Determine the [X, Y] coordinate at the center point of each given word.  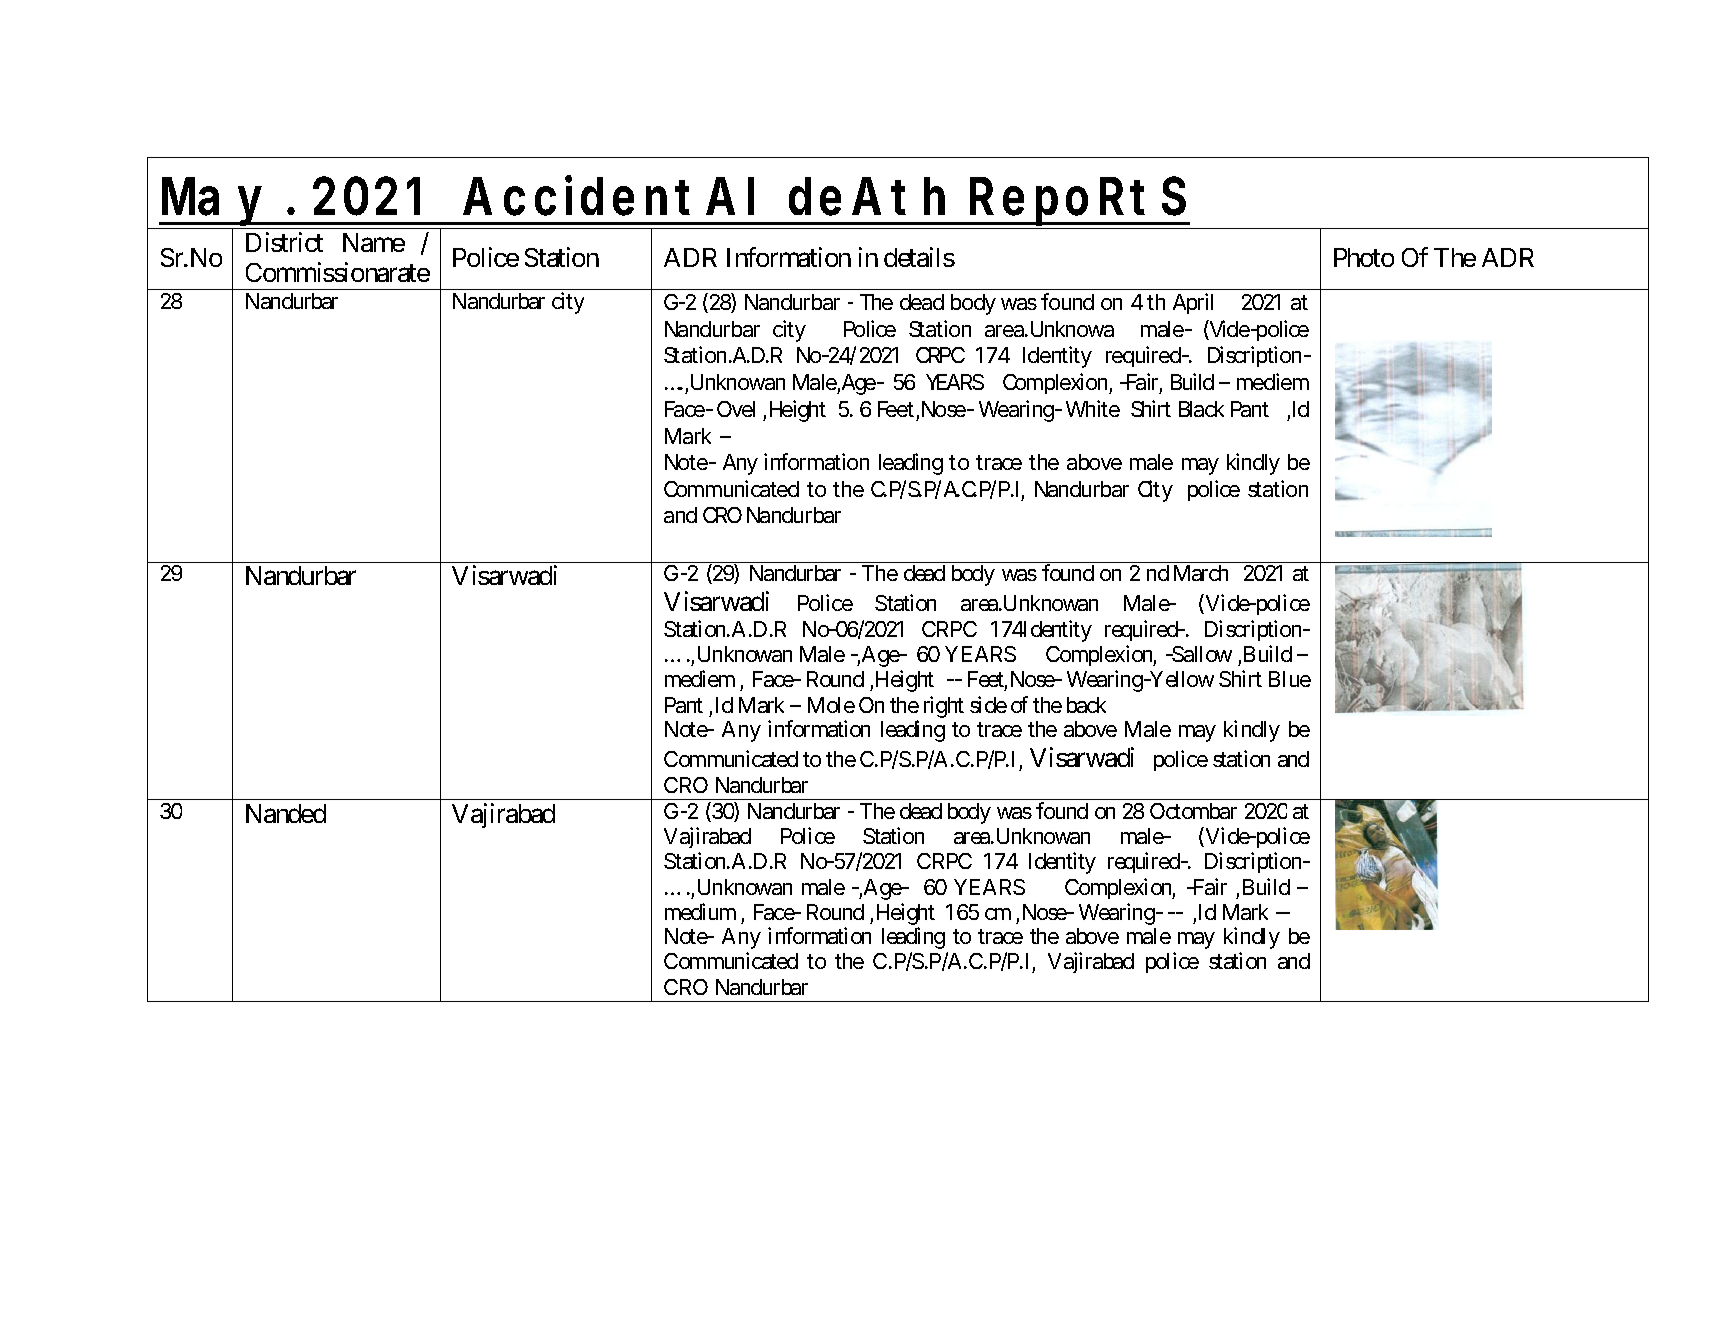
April [1193, 303]
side [988, 704]
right [944, 707]
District [284, 242]
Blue [1290, 679]
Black [1201, 409]
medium [700, 911]
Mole [831, 705]
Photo [1364, 257]
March [1201, 573]
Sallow [1201, 654]
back [1086, 705]
